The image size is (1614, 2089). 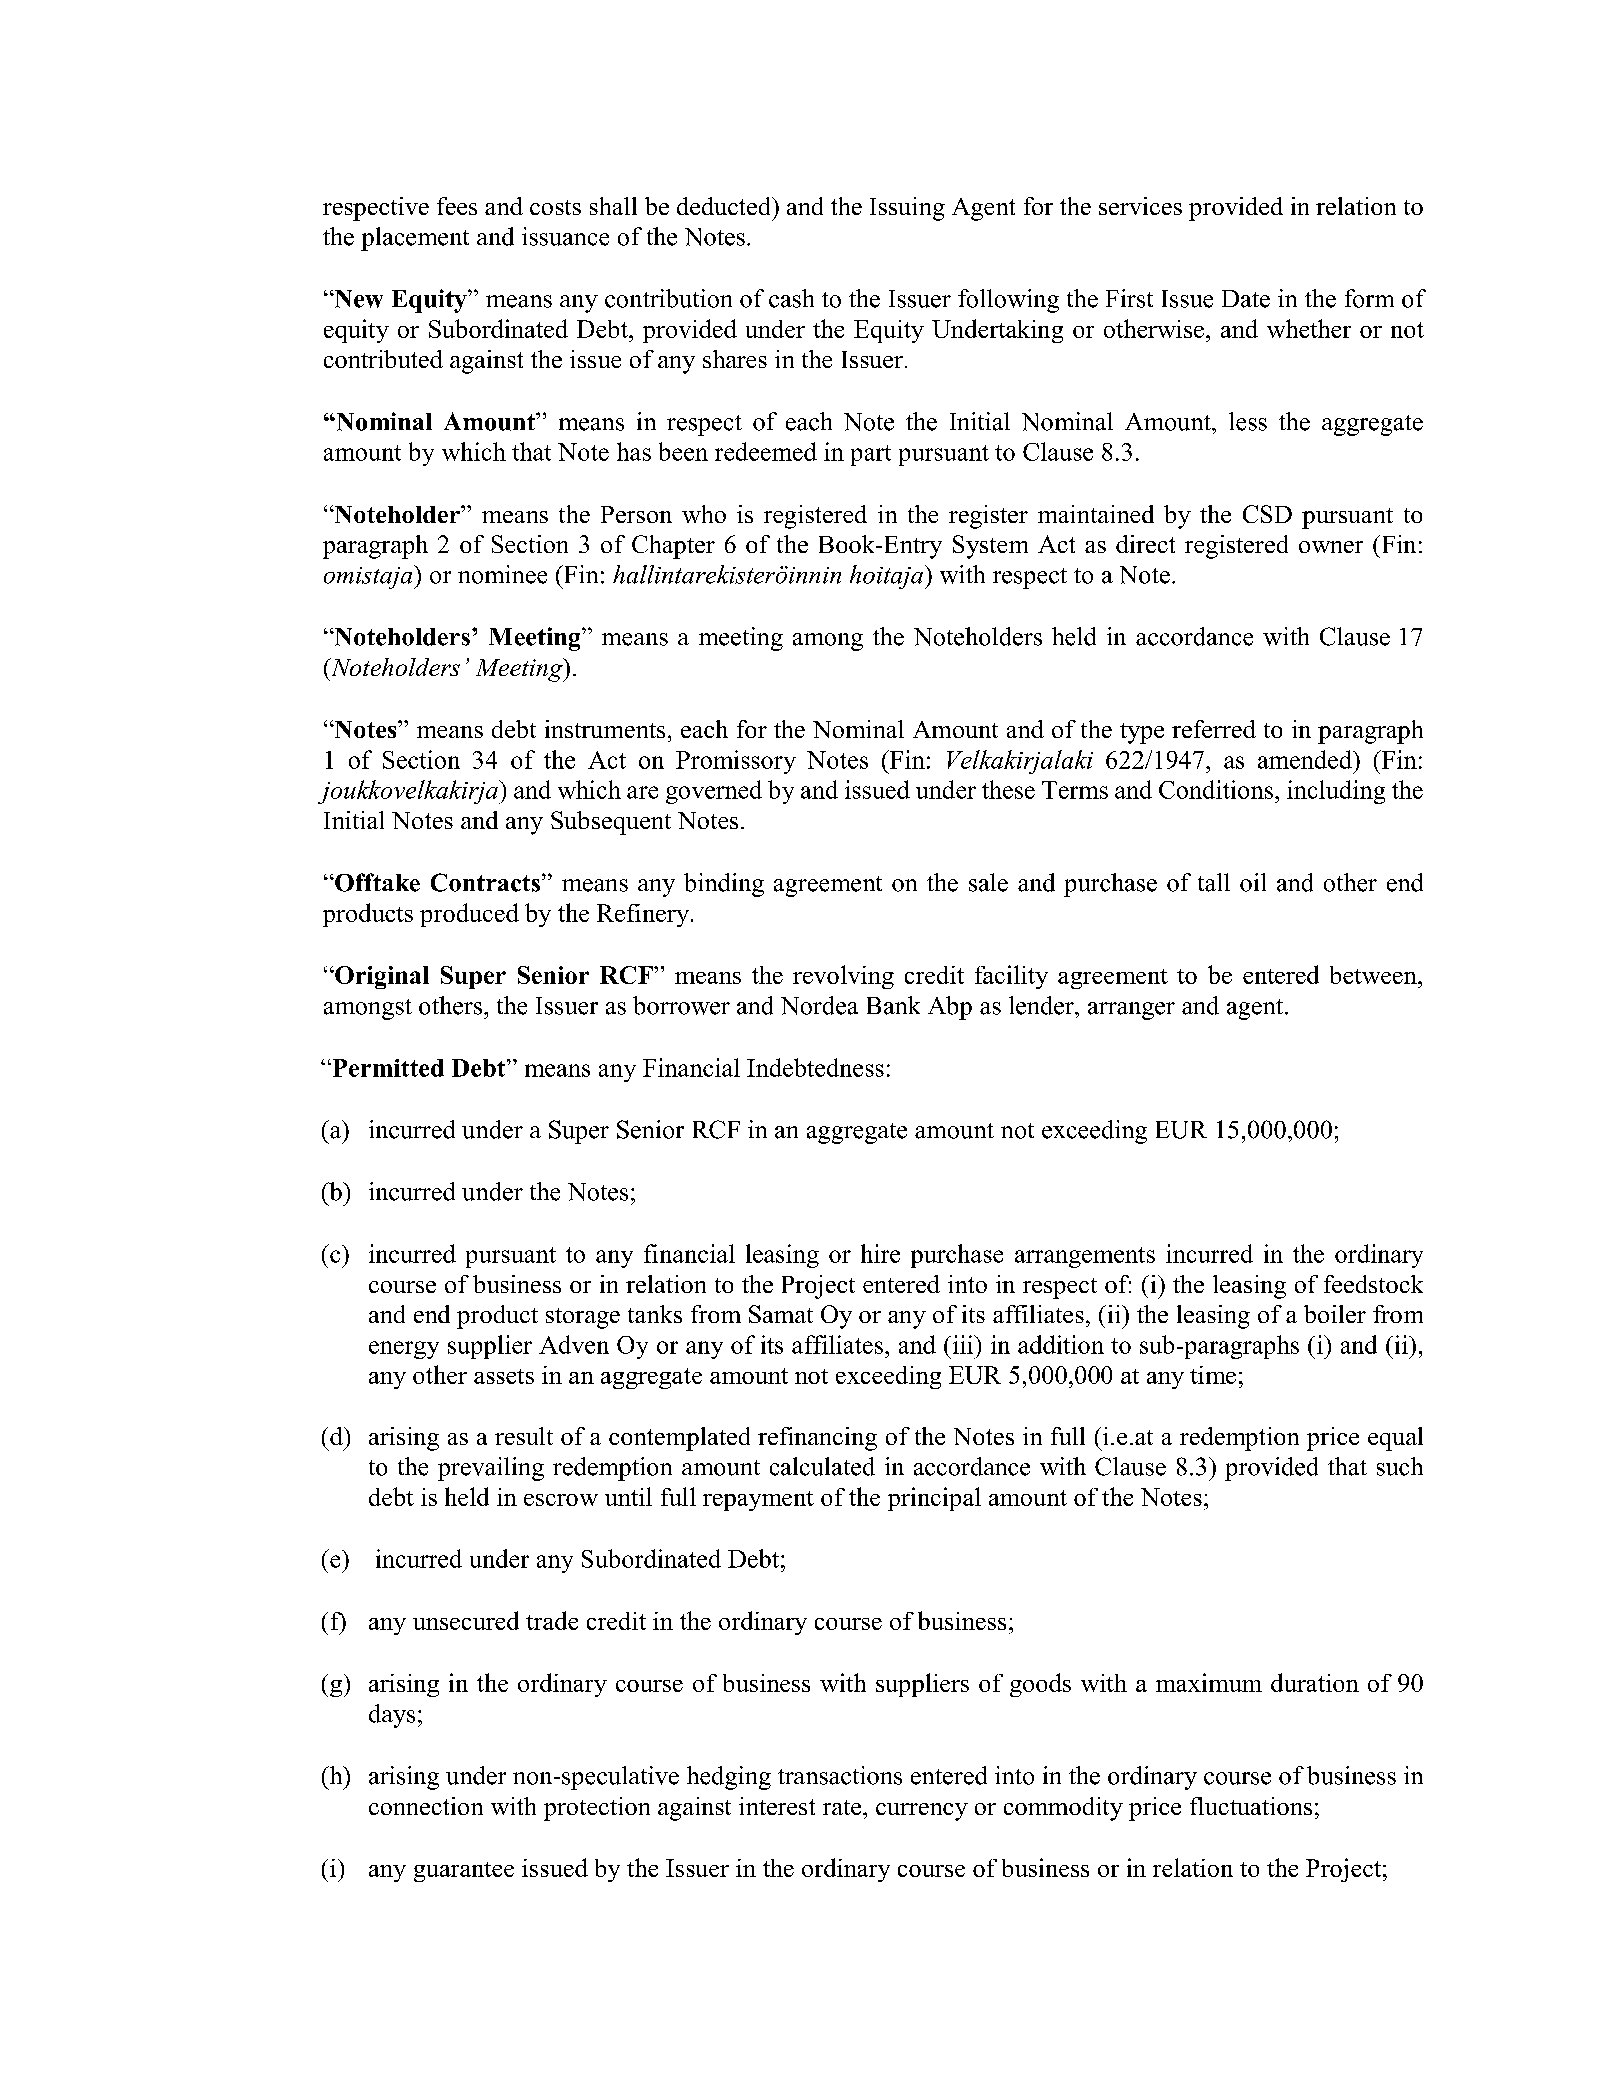 What do you see at coordinates (880, 1253) in the screenshot?
I see `hire` at bounding box center [880, 1253].
